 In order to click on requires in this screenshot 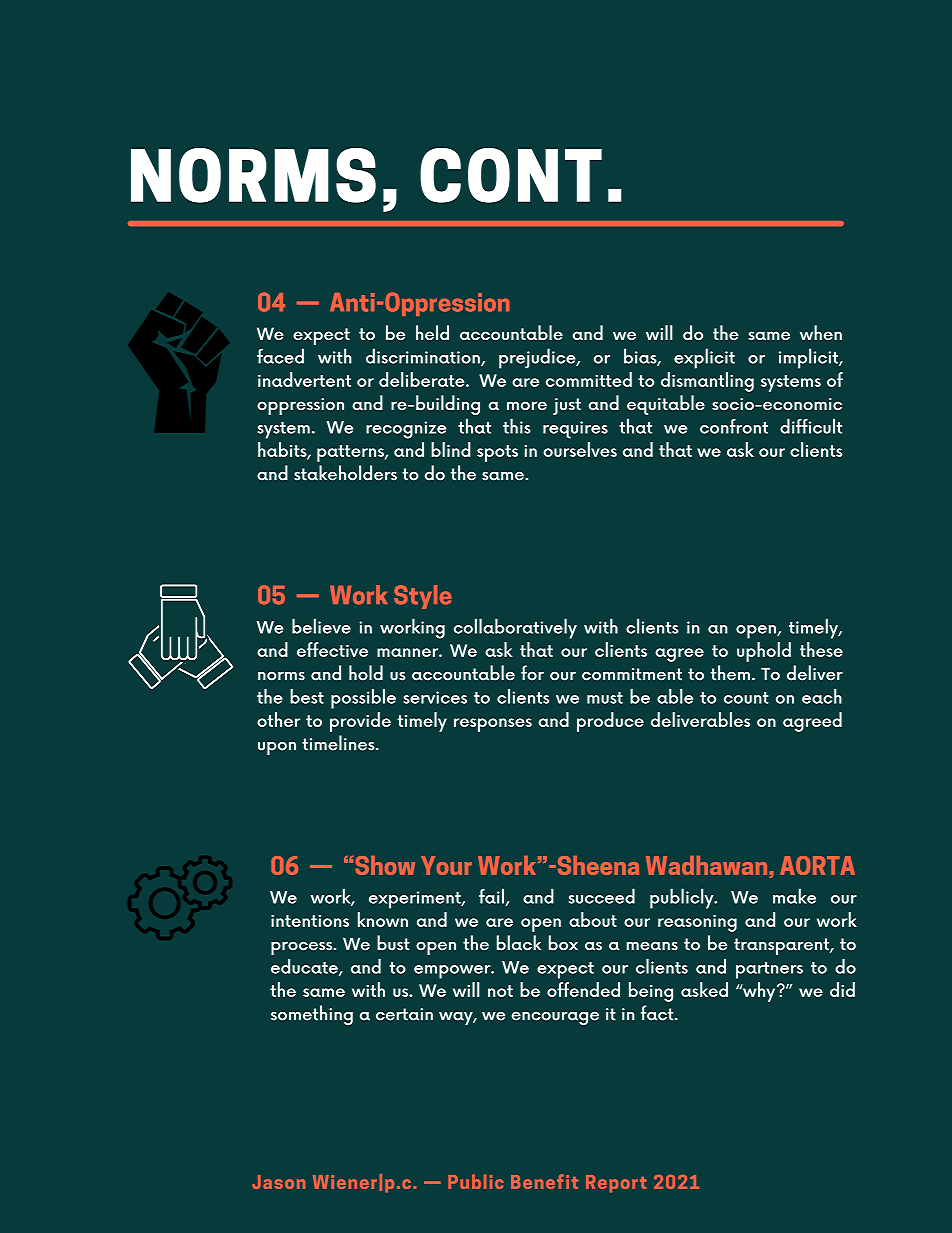, I will do `click(575, 430)`.
